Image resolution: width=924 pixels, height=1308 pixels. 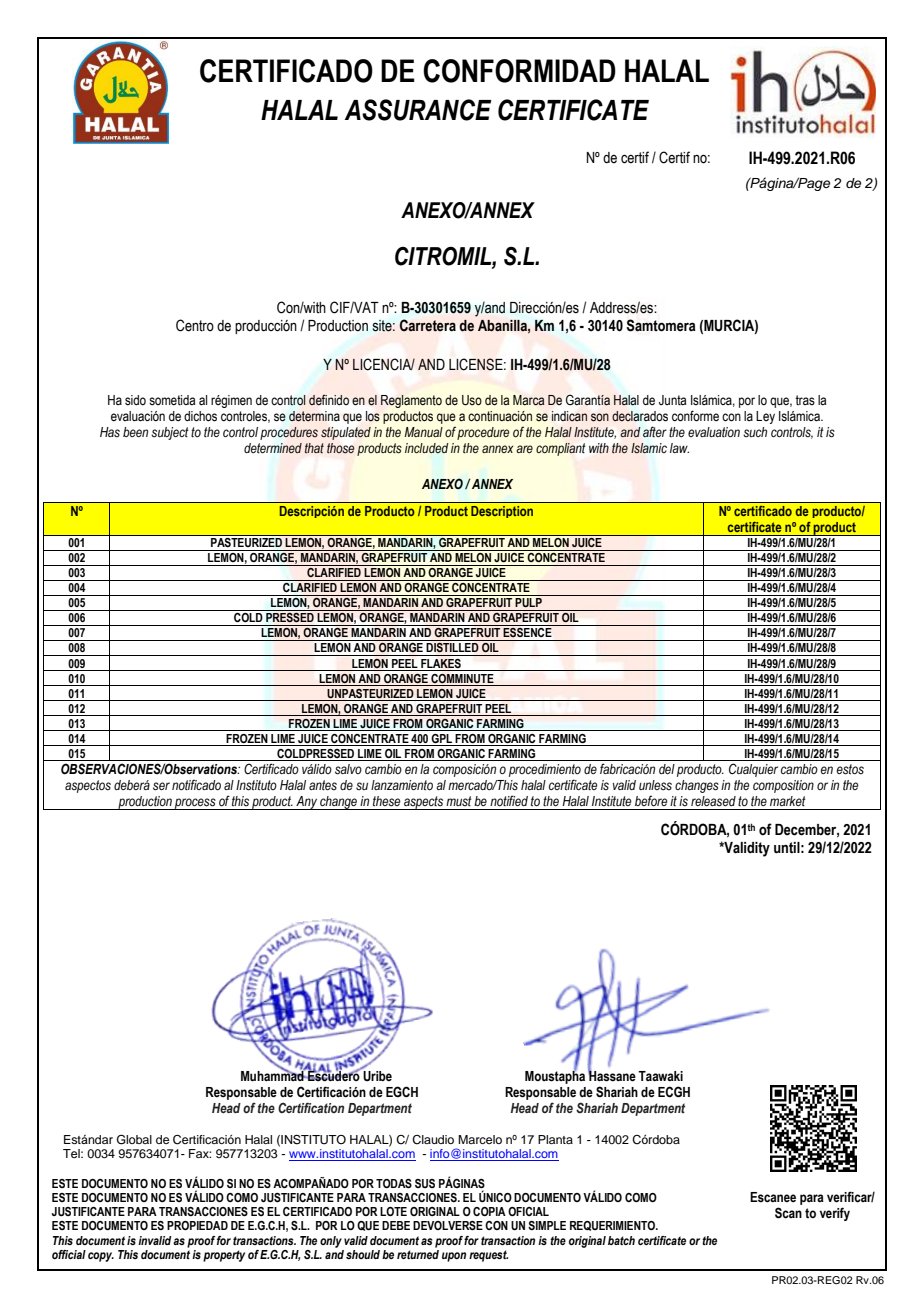 What do you see at coordinates (755, 432) in the document?
I see `such` at bounding box center [755, 432].
